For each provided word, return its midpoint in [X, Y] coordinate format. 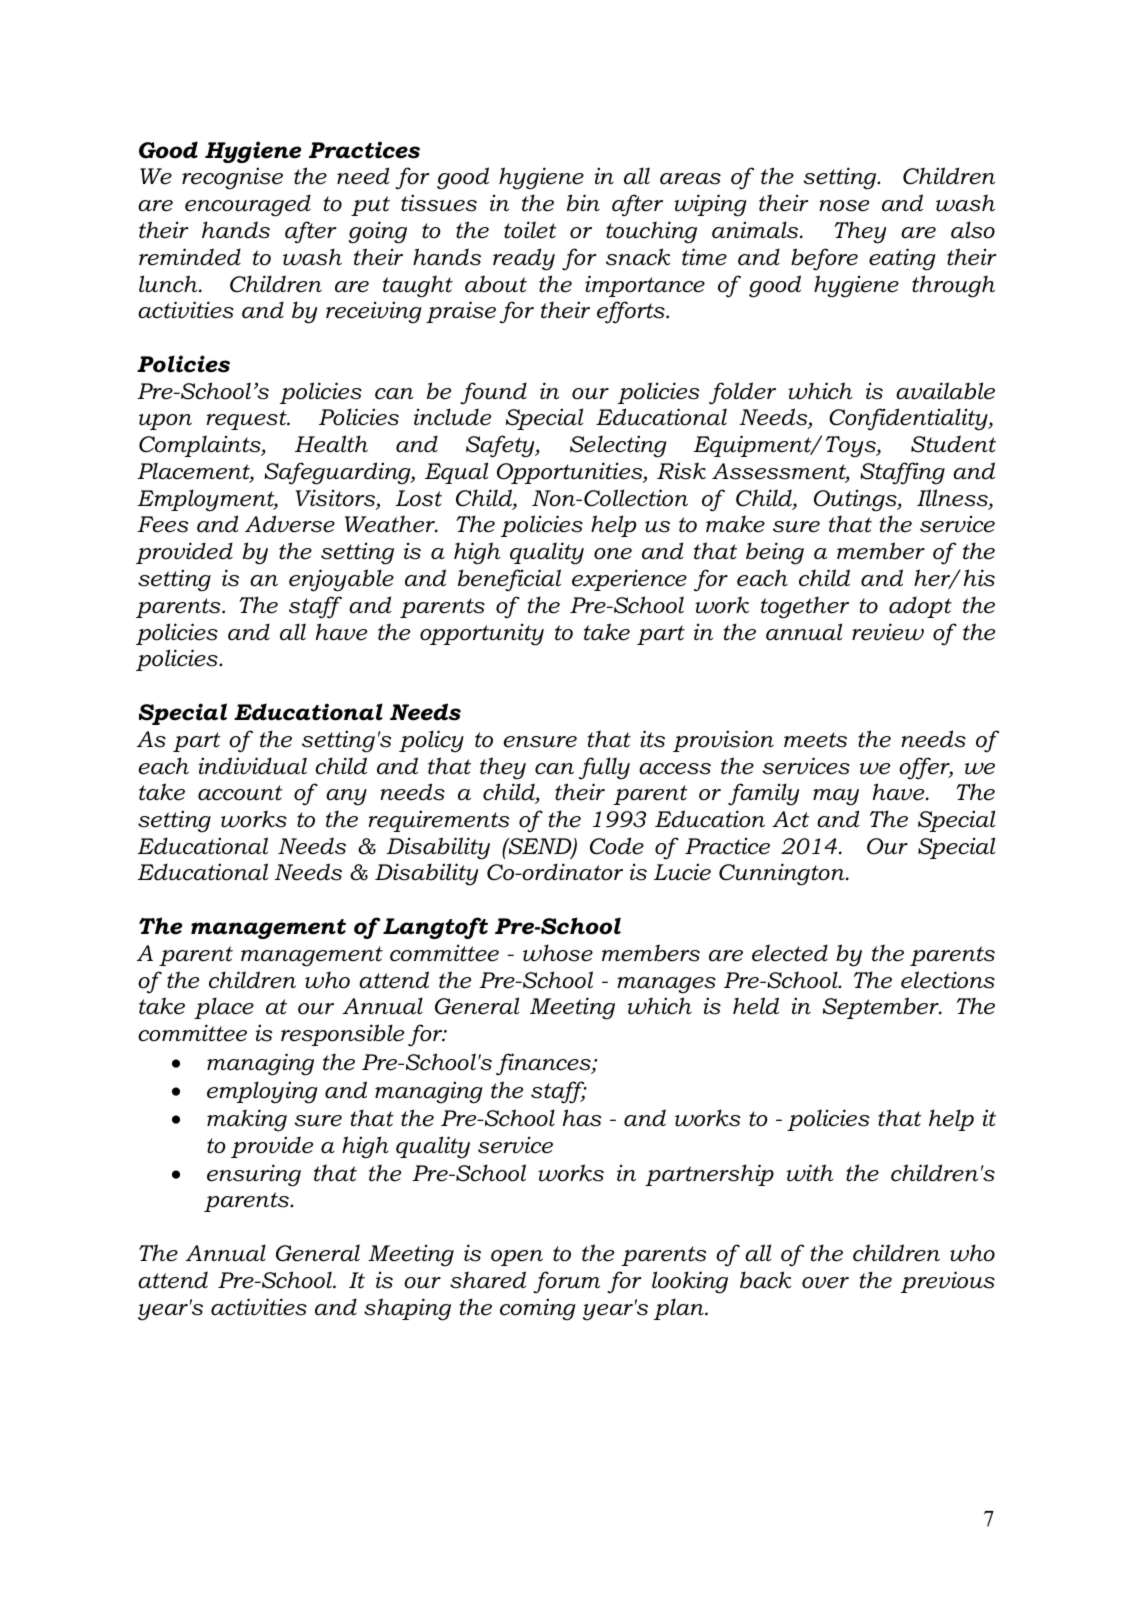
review [888, 632]
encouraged [248, 205]
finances [544, 1064]
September [882, 1008]
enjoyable [341, 580]
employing [262, 1092]
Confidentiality [909, 419]
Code [617, 846]
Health [331, 444]
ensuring [254, 1175]
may [836, 797]
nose [844, 206]
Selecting [618, 446]
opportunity [482, 634]
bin [583, 203]
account [240, 793]
